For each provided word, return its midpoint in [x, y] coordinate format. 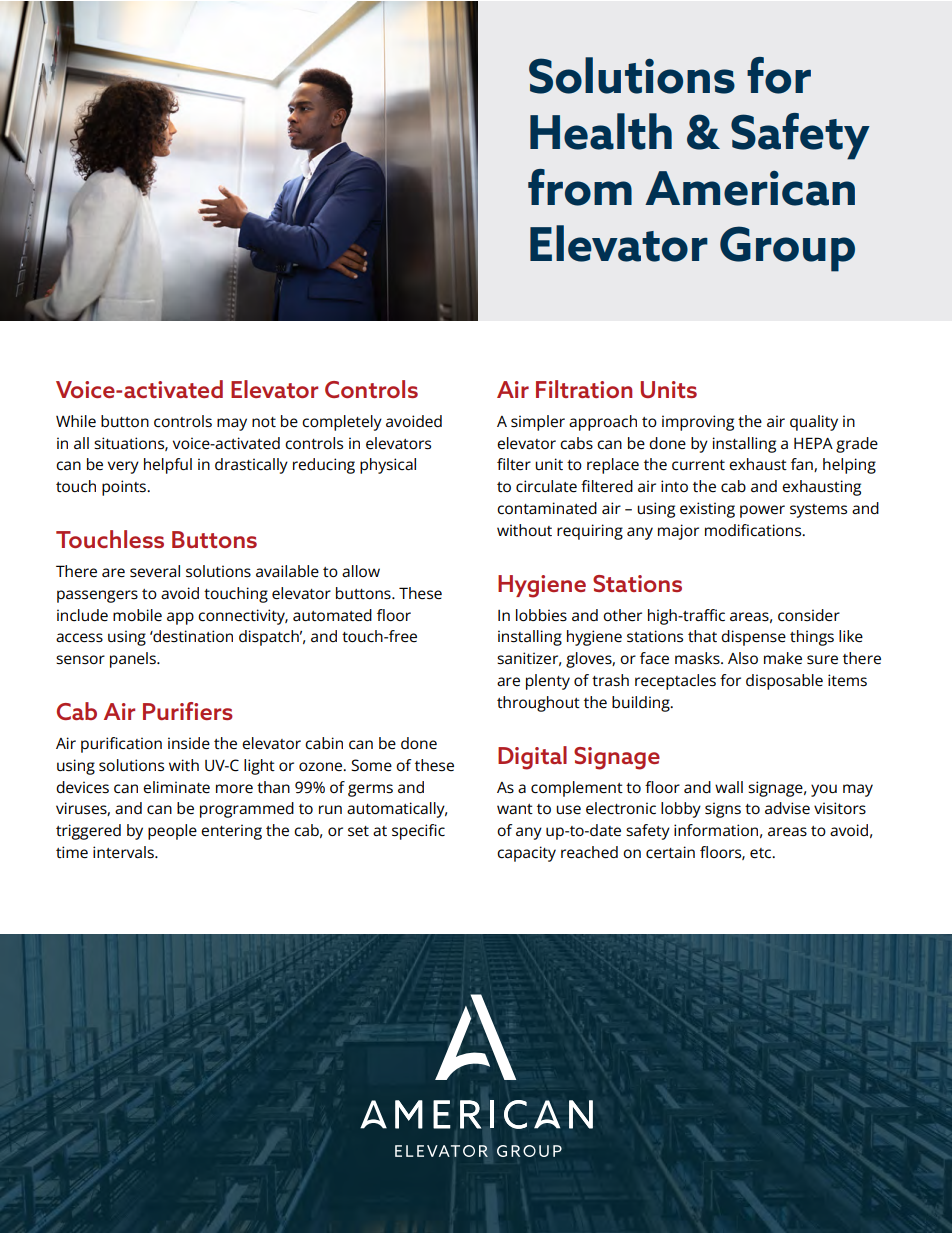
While [76, 421]
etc [762, 853]
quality [814, 423]
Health [601, 131]
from [580, 187]
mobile [137, 615]
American [750, 188]
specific [418, 832]
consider [809, 615]
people [172, 832]
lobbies [541, 615]
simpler [538, 423]
